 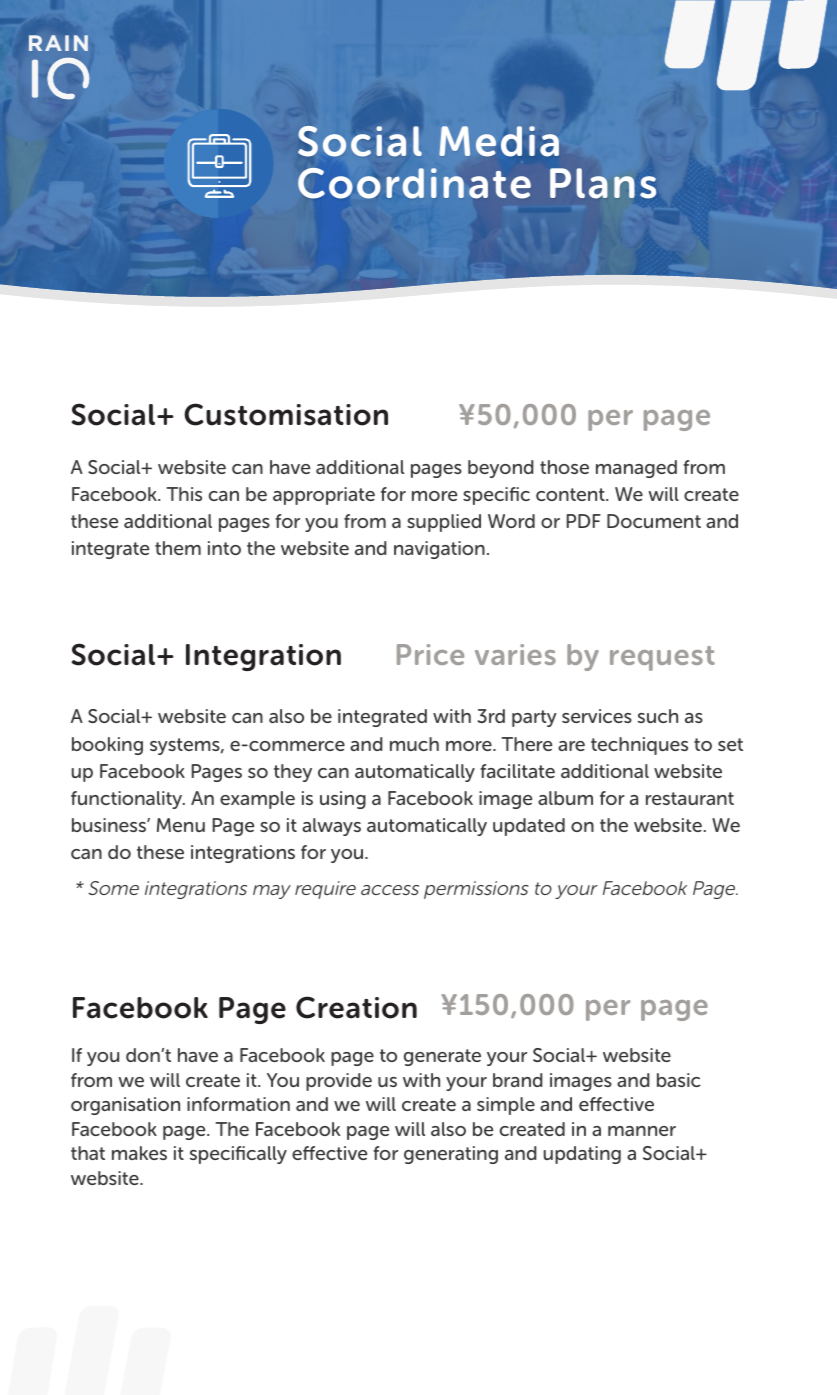 What do you see at coordinates (58, 43) in the image?
I see `RAIN` at bounding box center [58, 43].
